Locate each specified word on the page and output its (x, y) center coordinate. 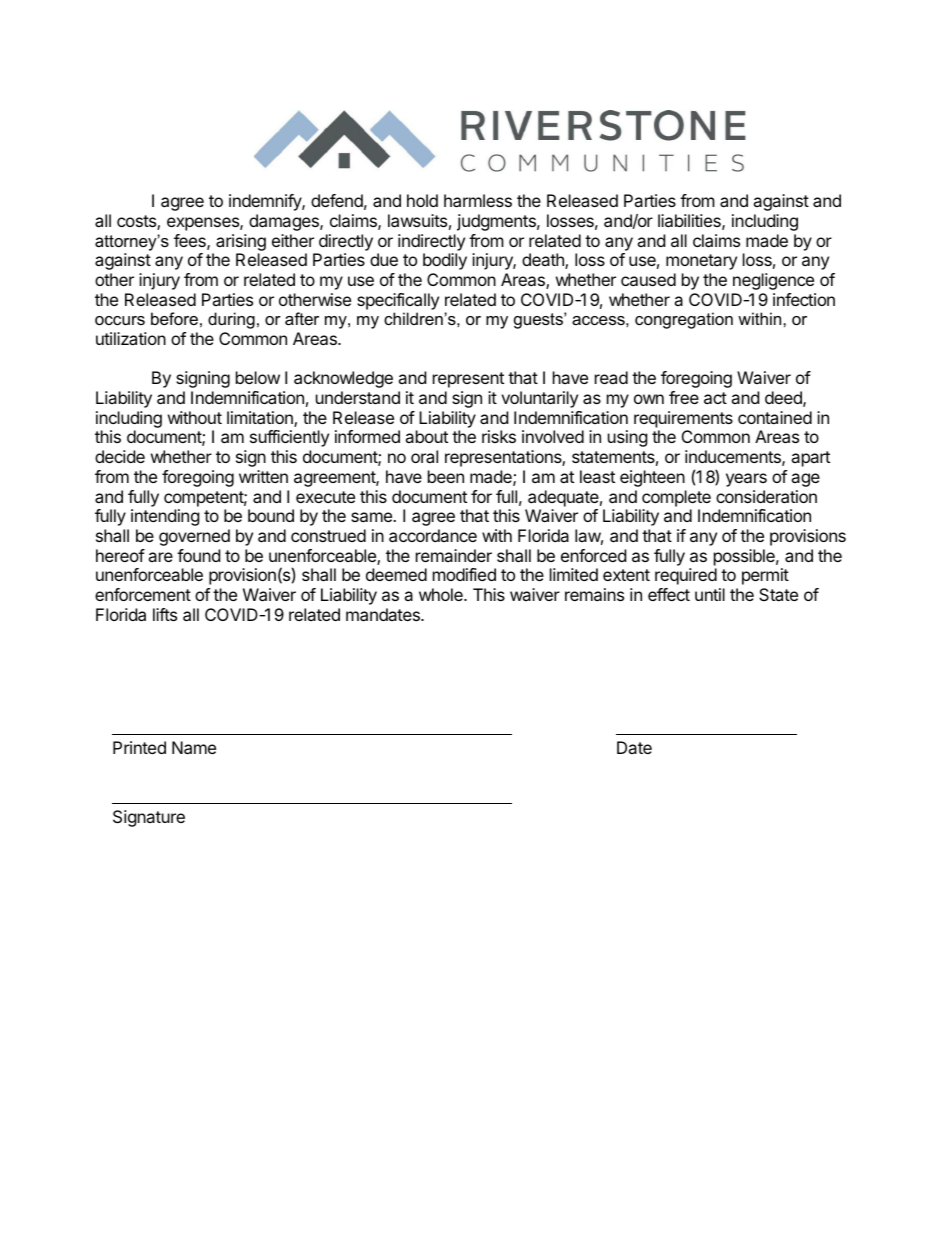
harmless (478, 200)
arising (241, 242)
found (198, 555)
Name (194, 747)
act (715, 398)
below (258, 377)
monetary (701, 262)
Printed (139, 747)
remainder (454, 555)
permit (765, 576)
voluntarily (539, 399)
